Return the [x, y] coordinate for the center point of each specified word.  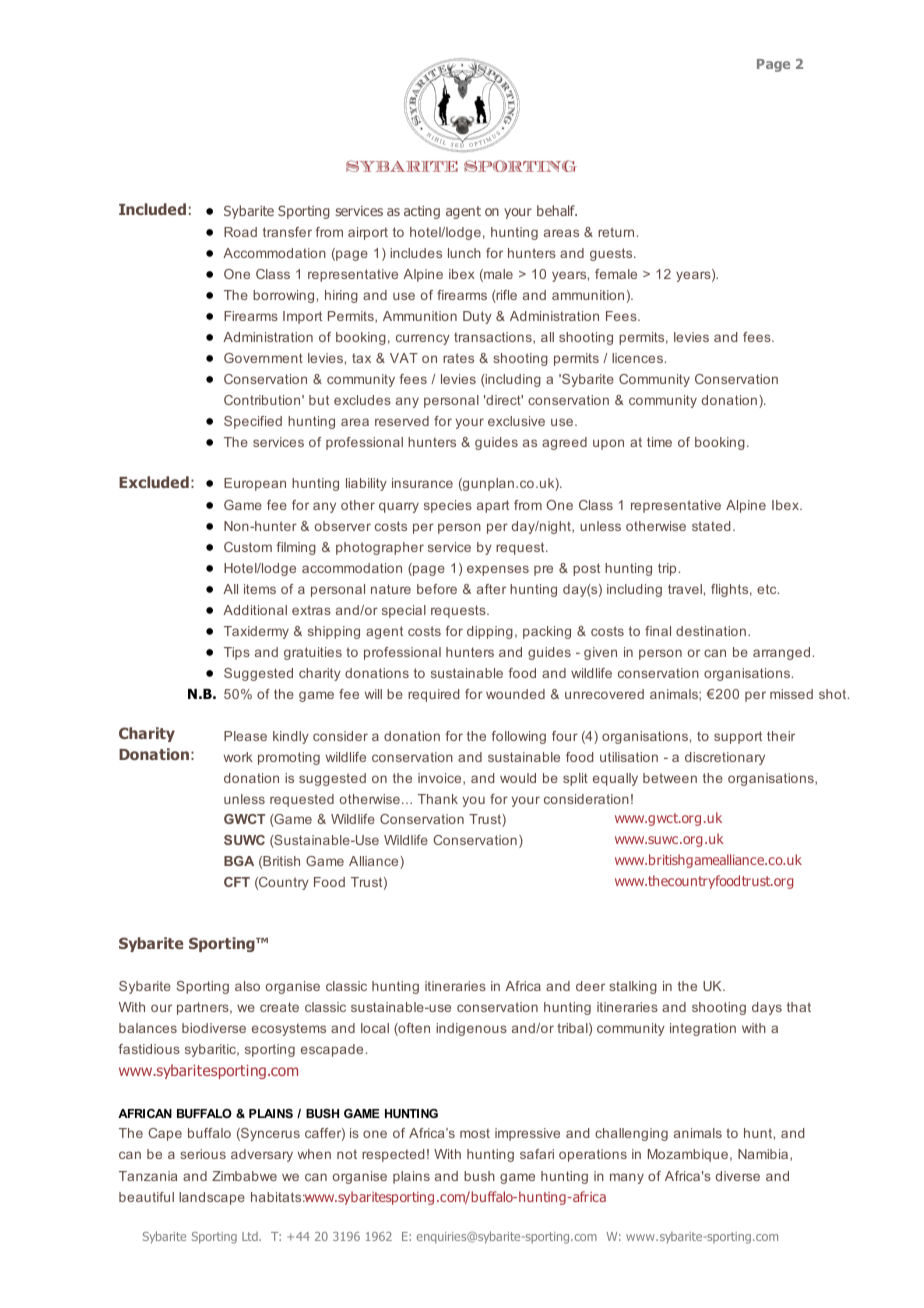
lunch [464, 253]
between [670, 778]
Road [240, 232]
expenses [498, 570]
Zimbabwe [244, 1176]
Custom [248, 547]
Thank [438, 799]
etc [768, 589]
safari [537, 1154]
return [616, 232]
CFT [237, 882]
